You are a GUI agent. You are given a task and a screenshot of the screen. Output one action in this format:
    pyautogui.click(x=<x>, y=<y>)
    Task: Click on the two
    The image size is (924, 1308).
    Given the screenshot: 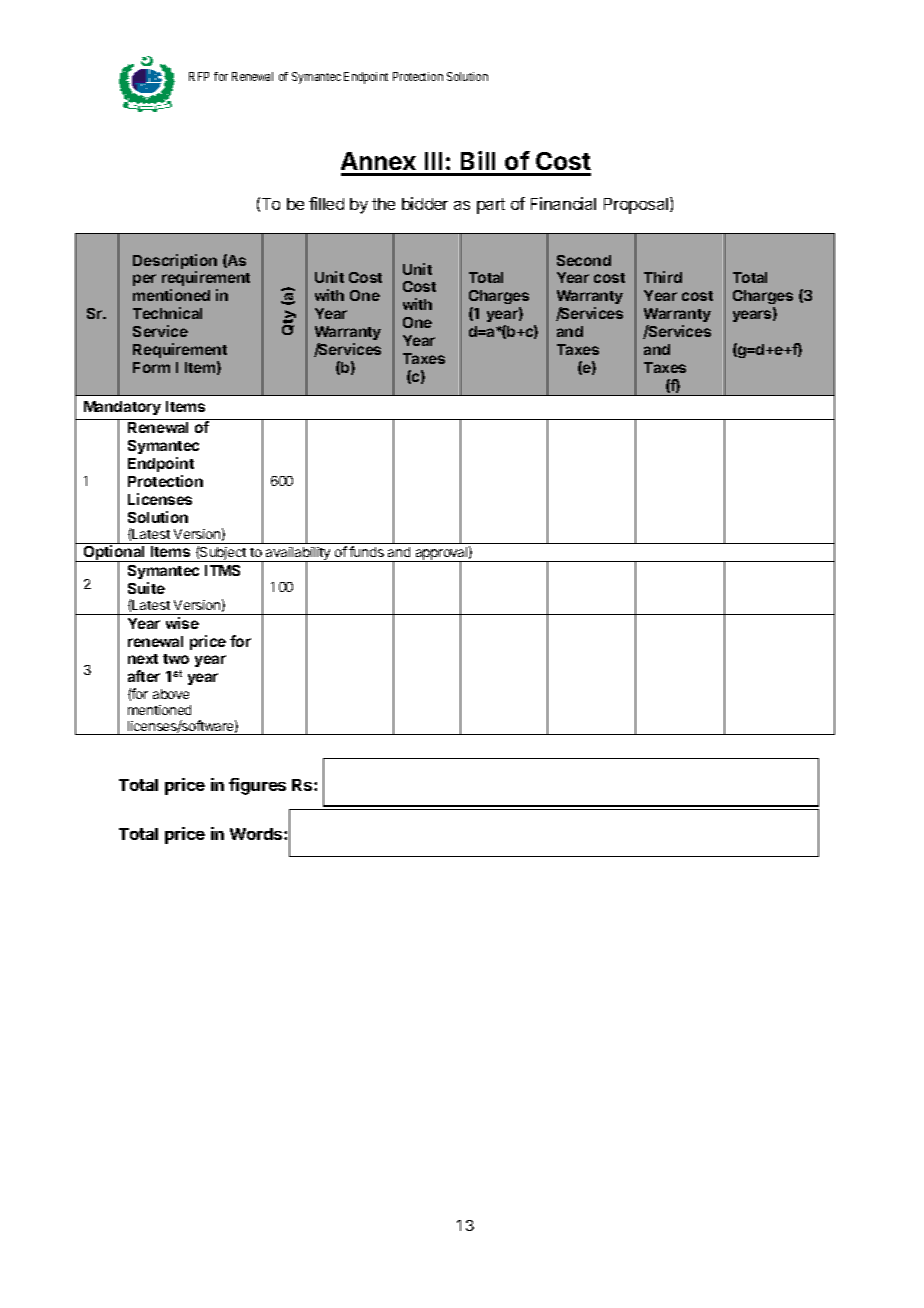 What is the action you would take?
    pyautogui.click(x=176, y=659)
